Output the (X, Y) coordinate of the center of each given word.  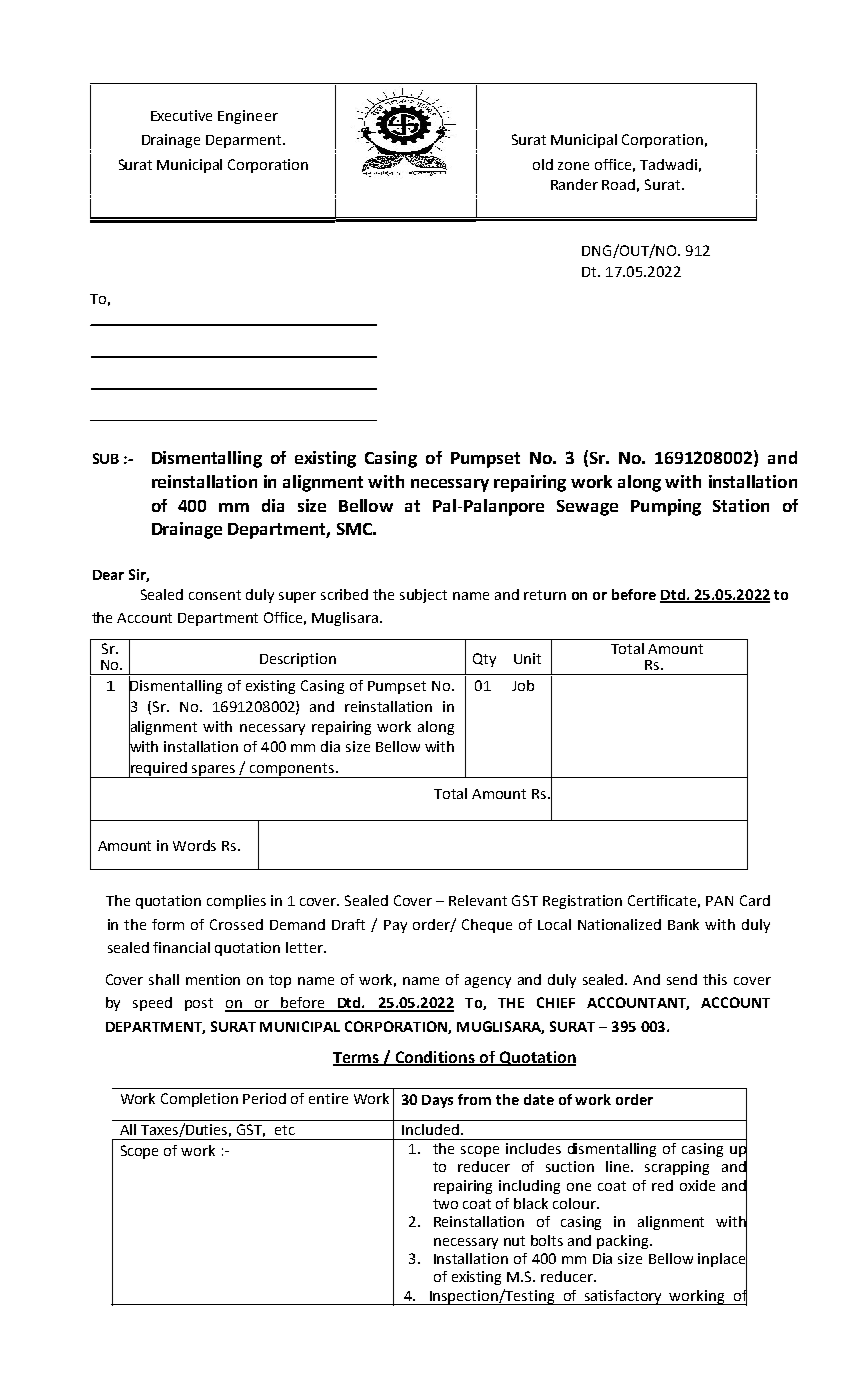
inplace (722, 1259)
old (543, 164)
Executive (181, 115)
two (445, 1204)
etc (285, 1130)
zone (573, 166)
